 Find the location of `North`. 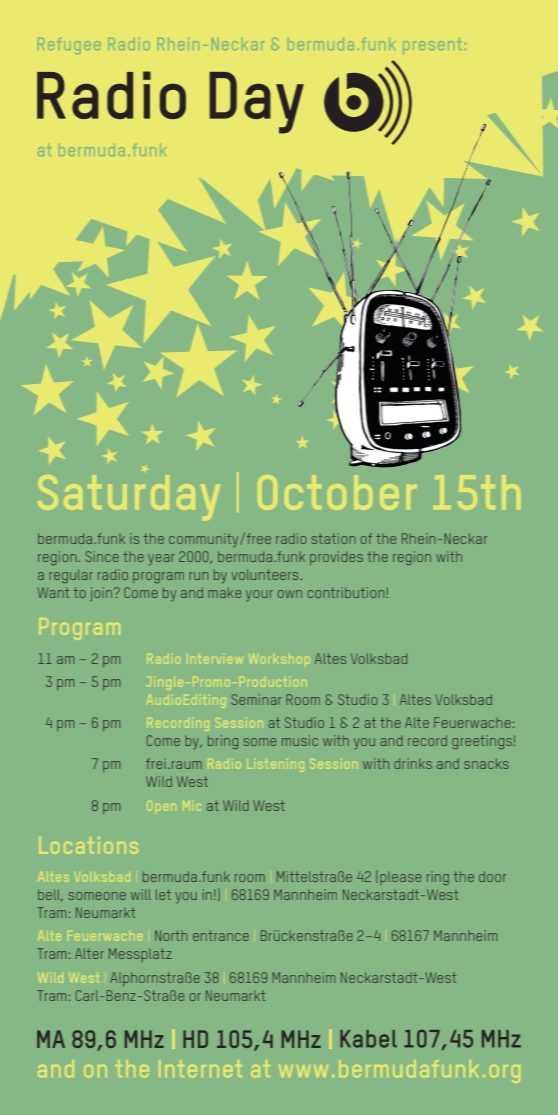

North is located at coordinates (171, 935).
